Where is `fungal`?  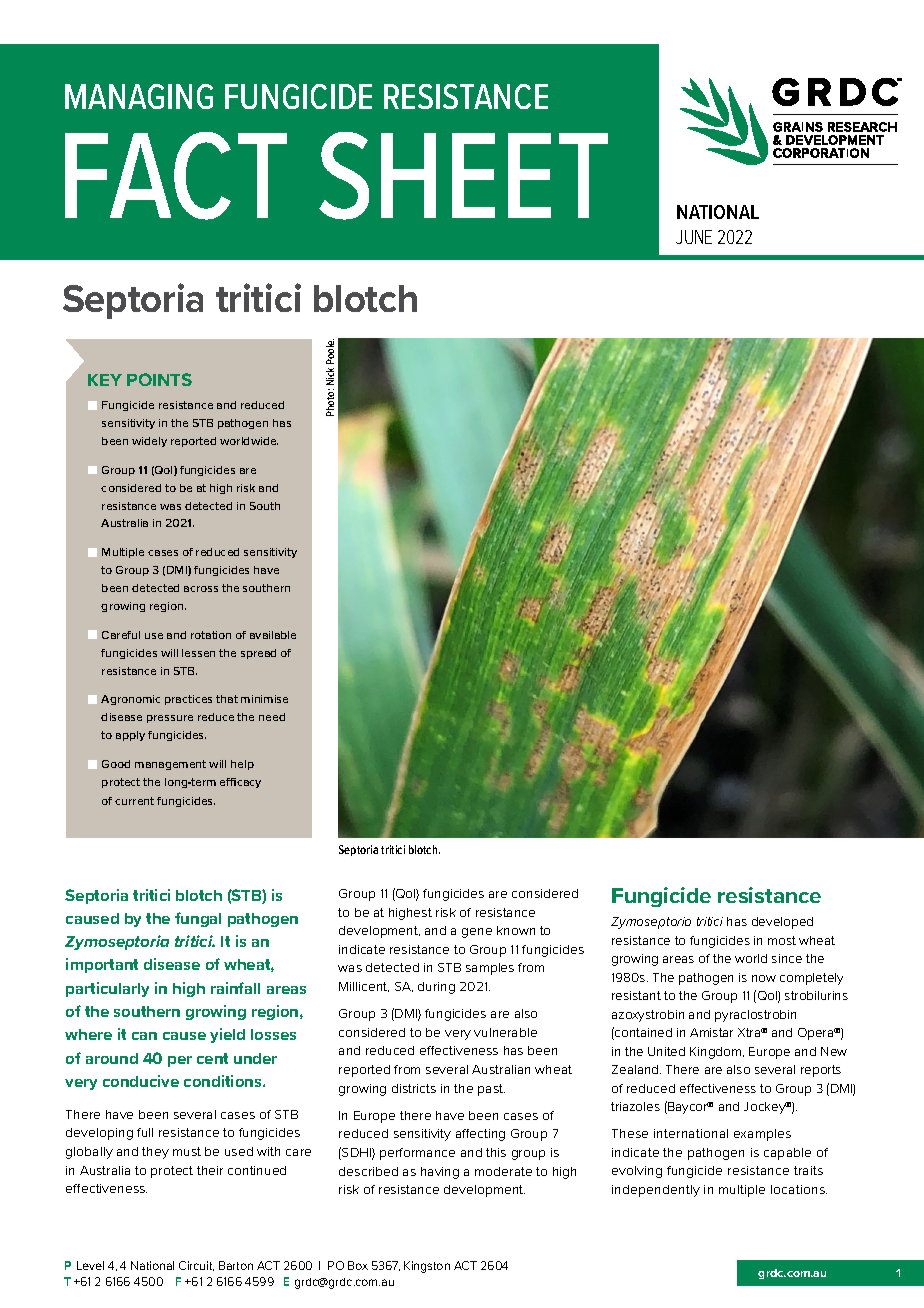 fungal is located at coordinates (198, 919).
